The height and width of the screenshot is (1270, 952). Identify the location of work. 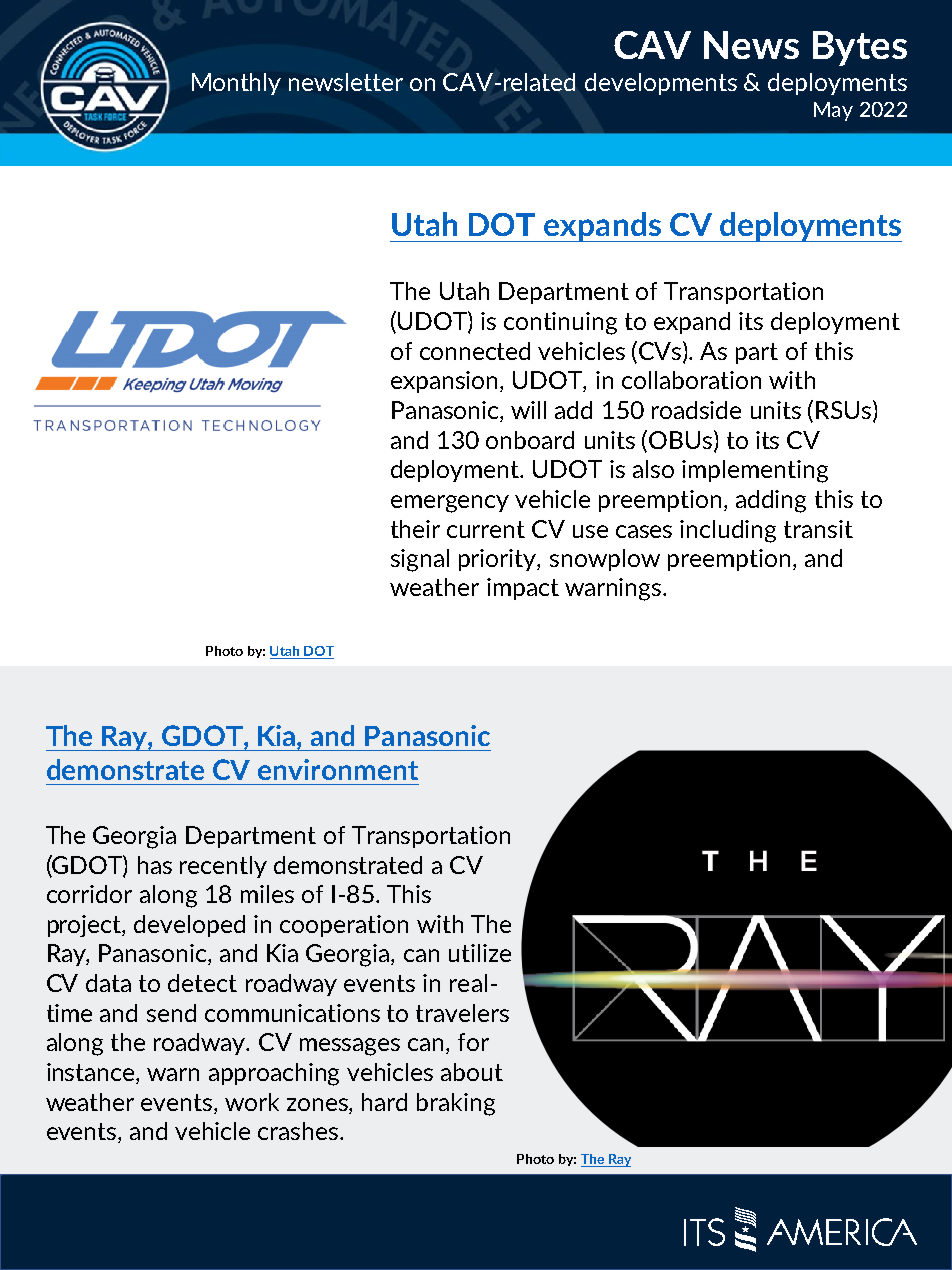
(252, 1102).
